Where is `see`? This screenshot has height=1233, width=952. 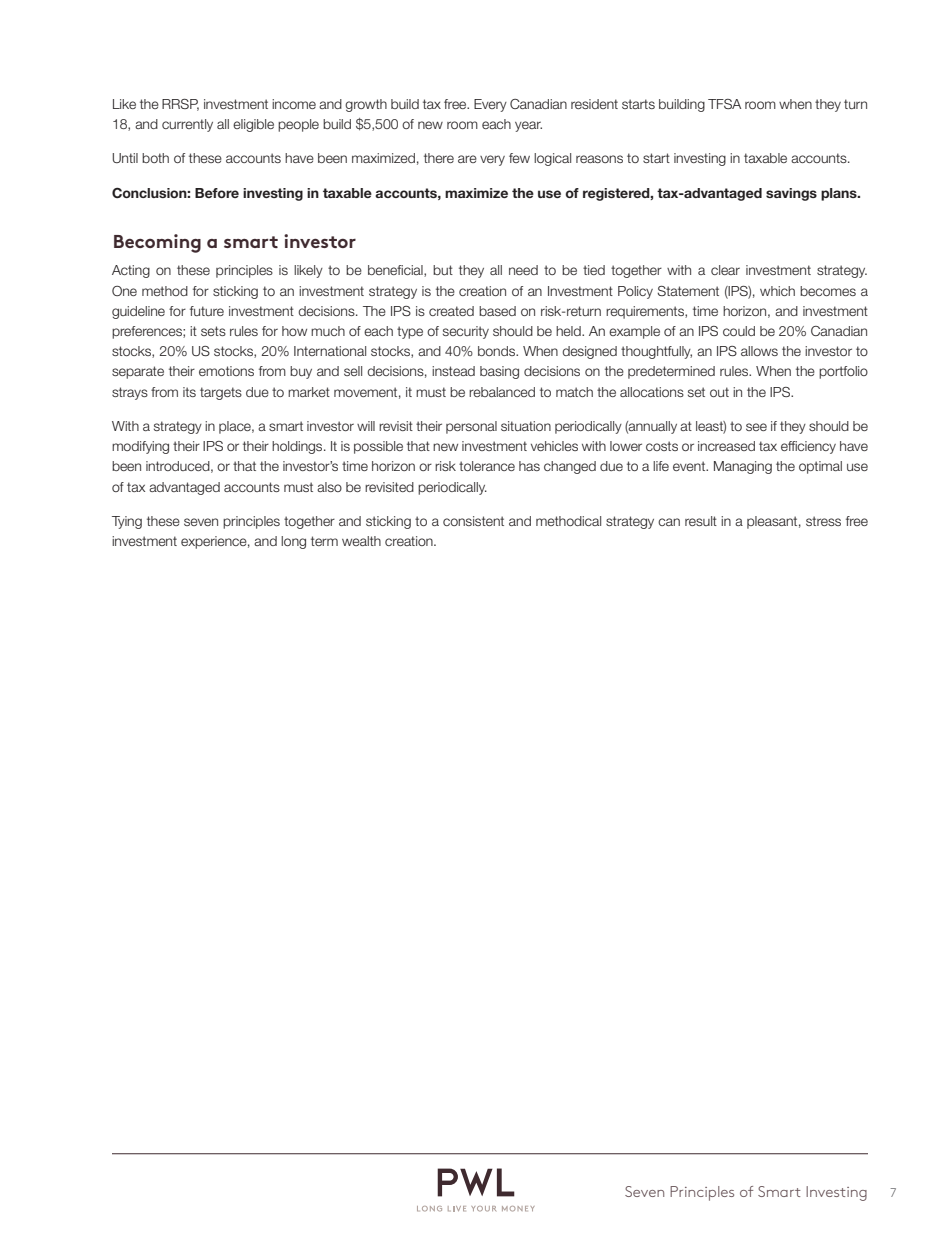 see is located at coordinates (756, 427).
